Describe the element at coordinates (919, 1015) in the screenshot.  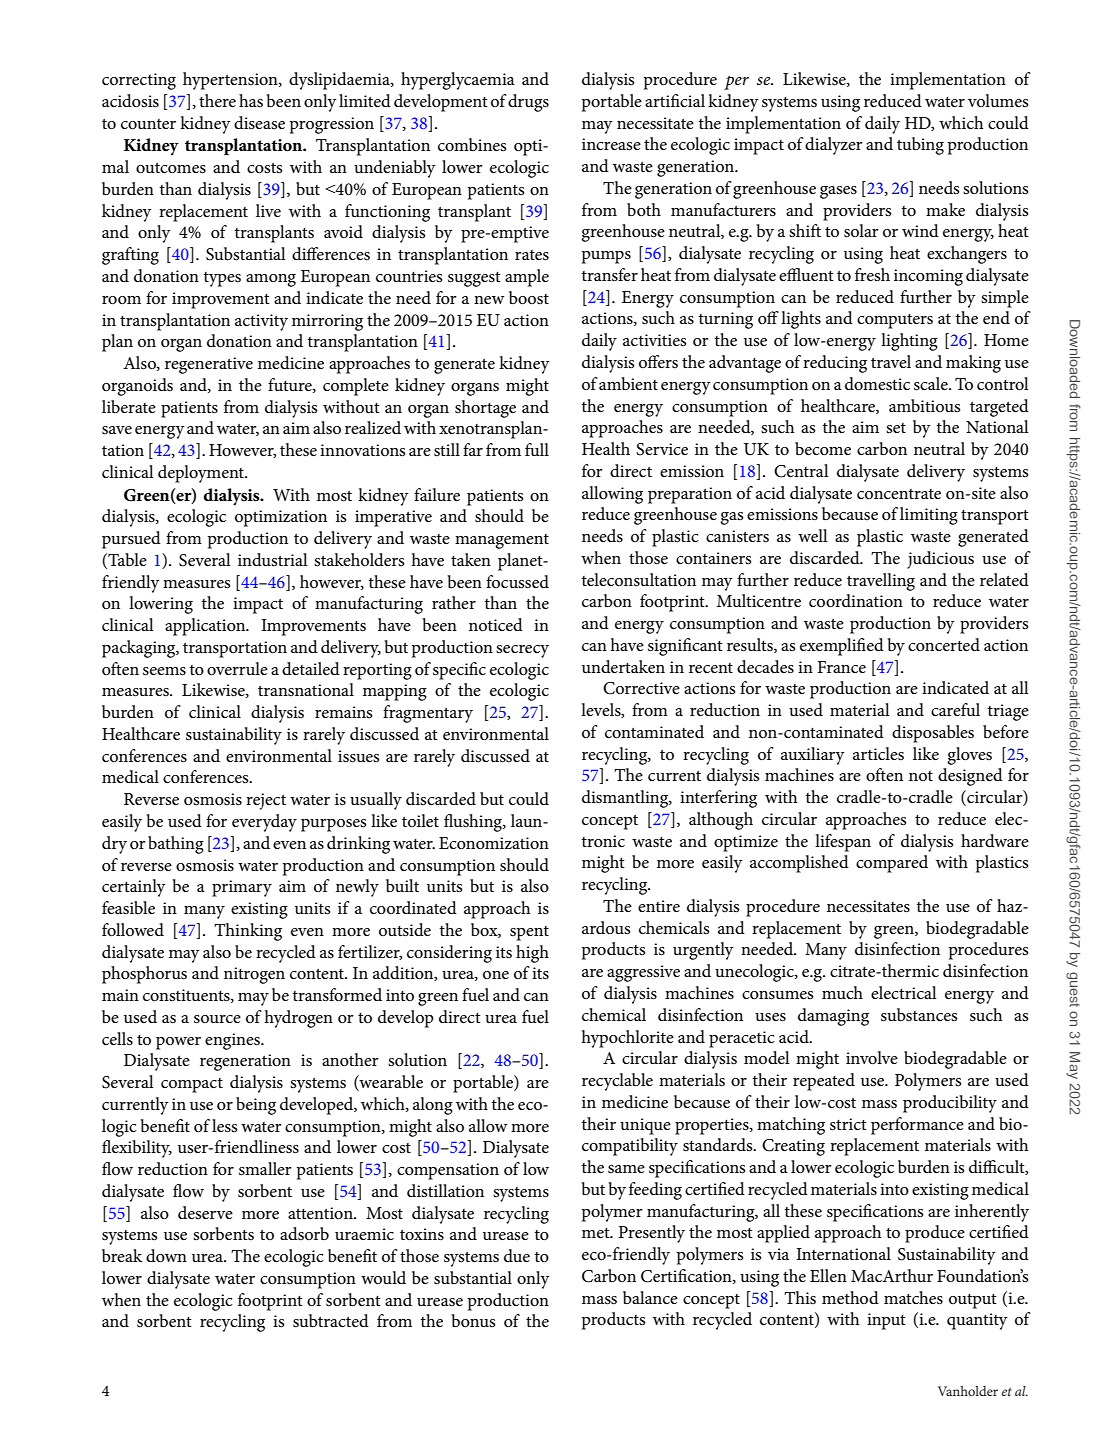
I see `substances` at that location.
